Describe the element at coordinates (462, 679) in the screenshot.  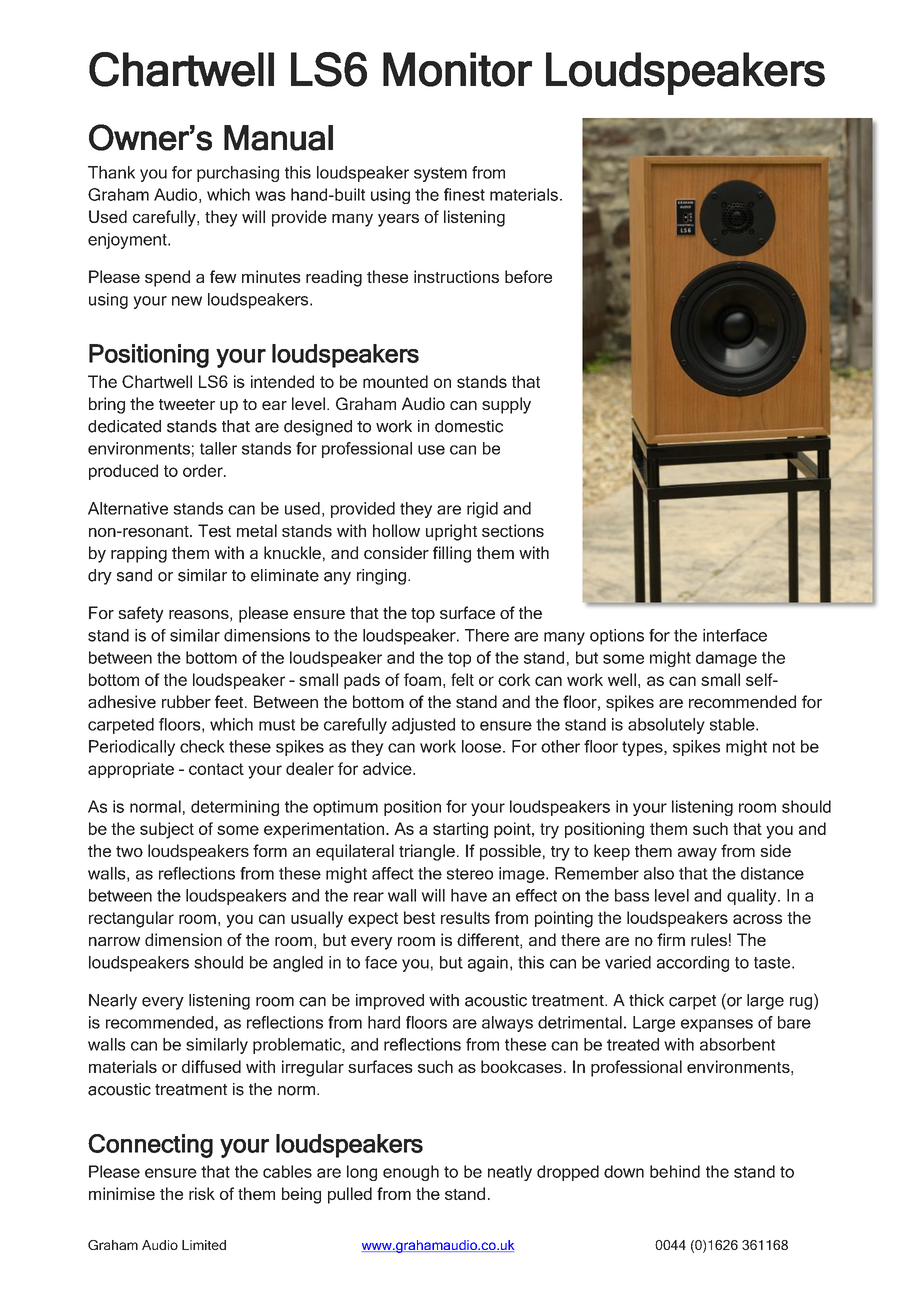
I see `felt` at that location.
